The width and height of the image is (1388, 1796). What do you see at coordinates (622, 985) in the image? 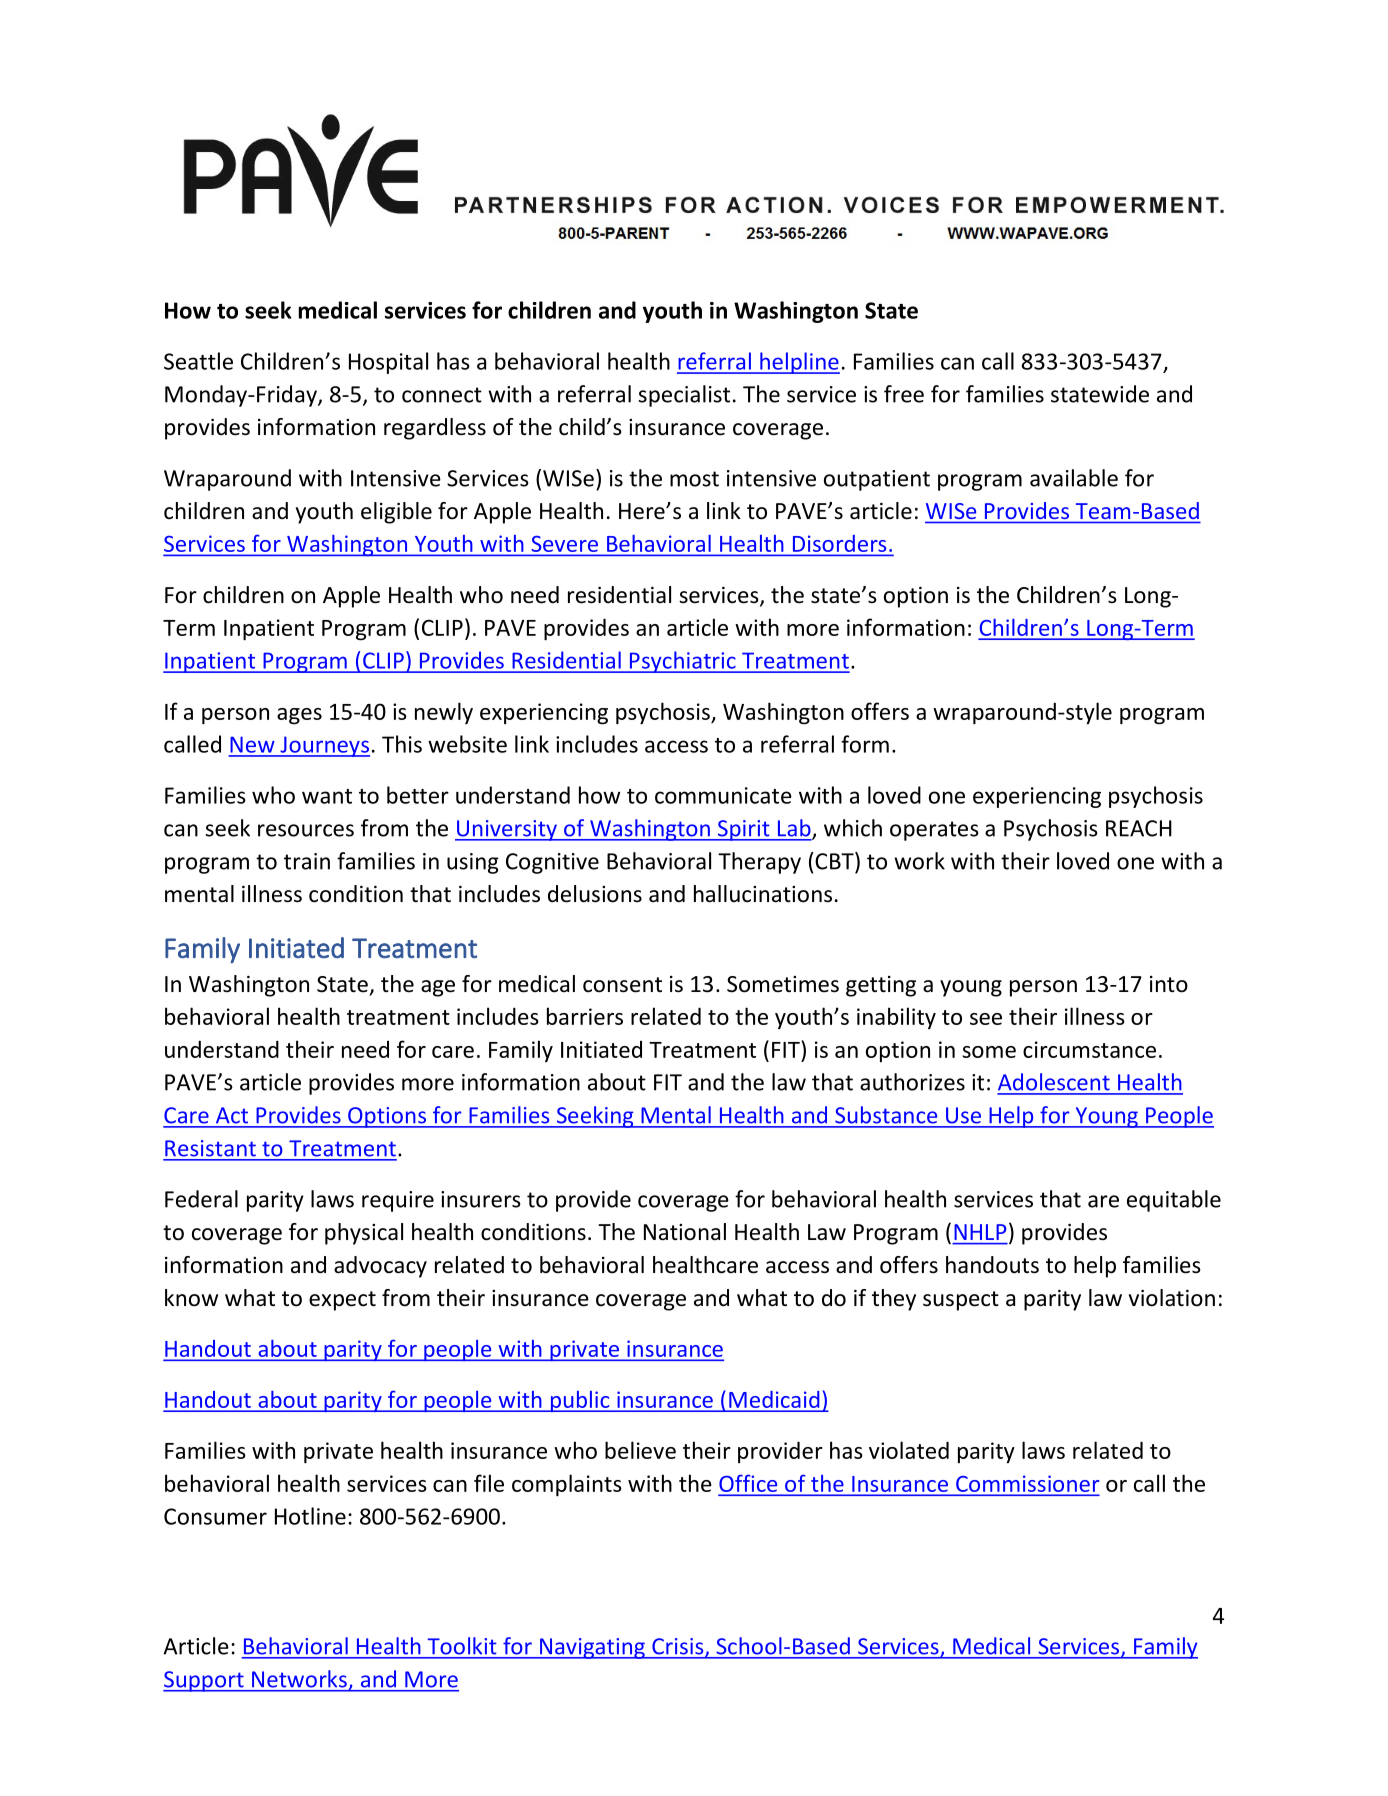
I see `consent` at bounding box center [622, 985].
